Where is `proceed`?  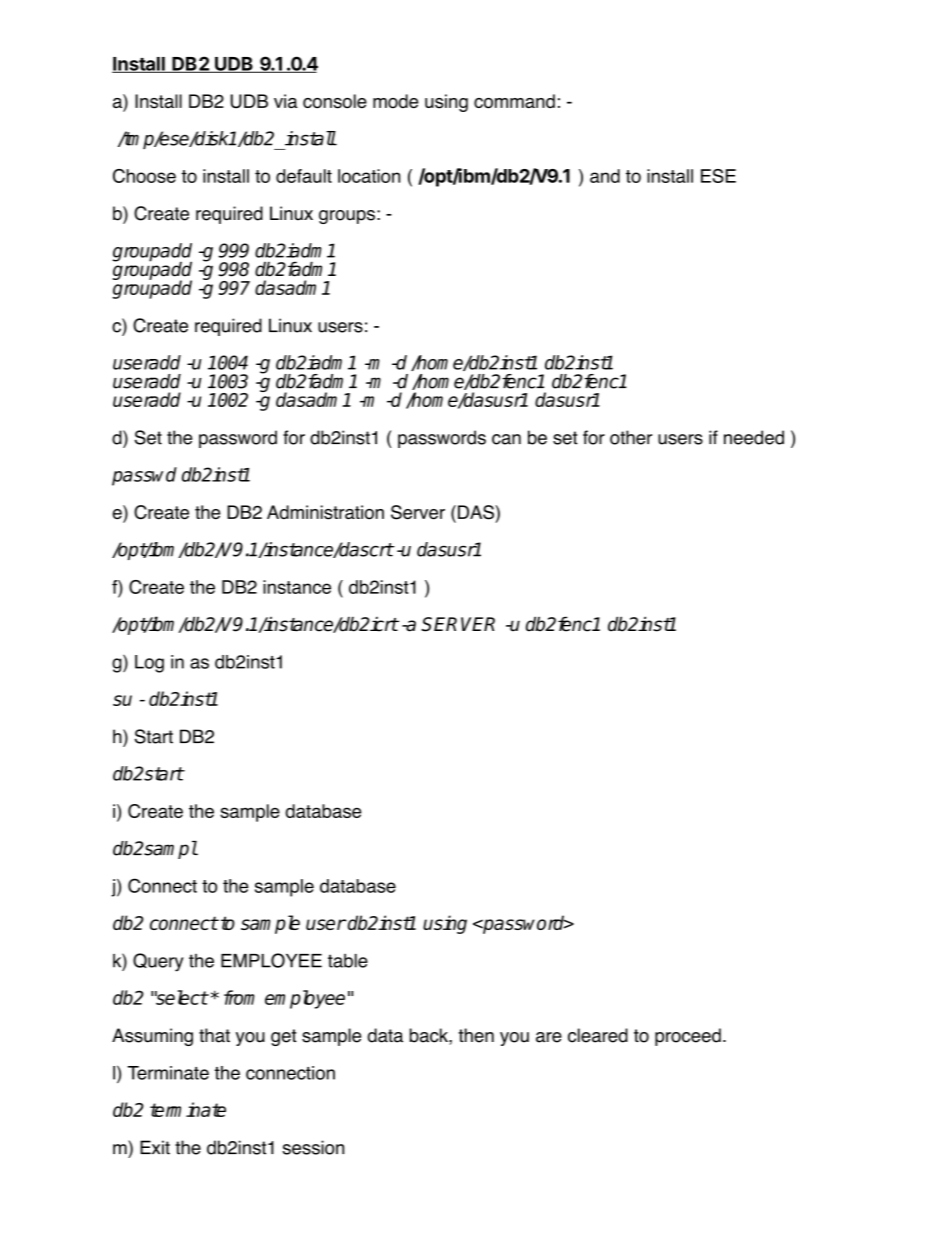 proceed is located at coordinates (688, 1037).
